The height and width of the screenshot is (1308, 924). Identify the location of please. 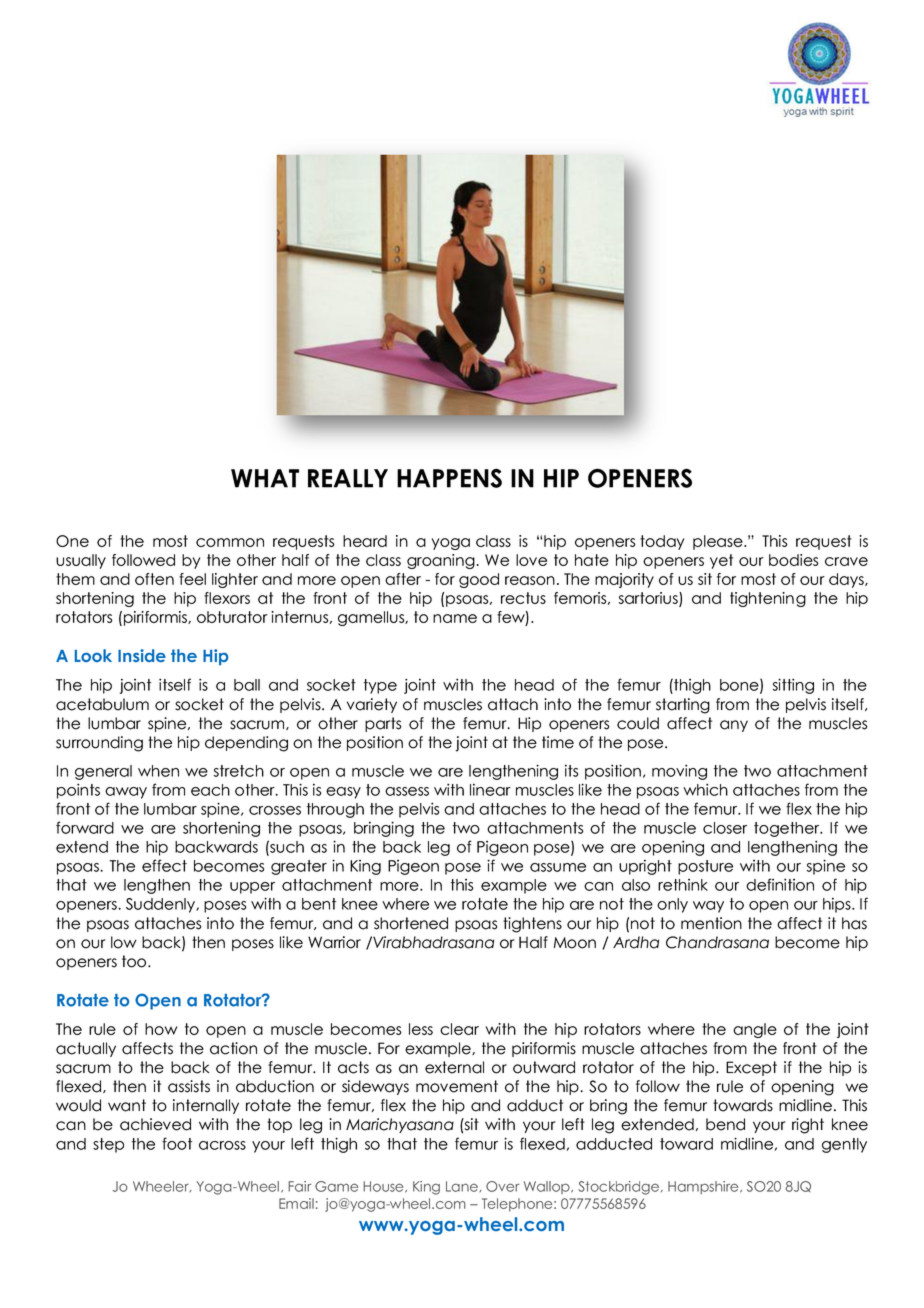
(719, 542).
